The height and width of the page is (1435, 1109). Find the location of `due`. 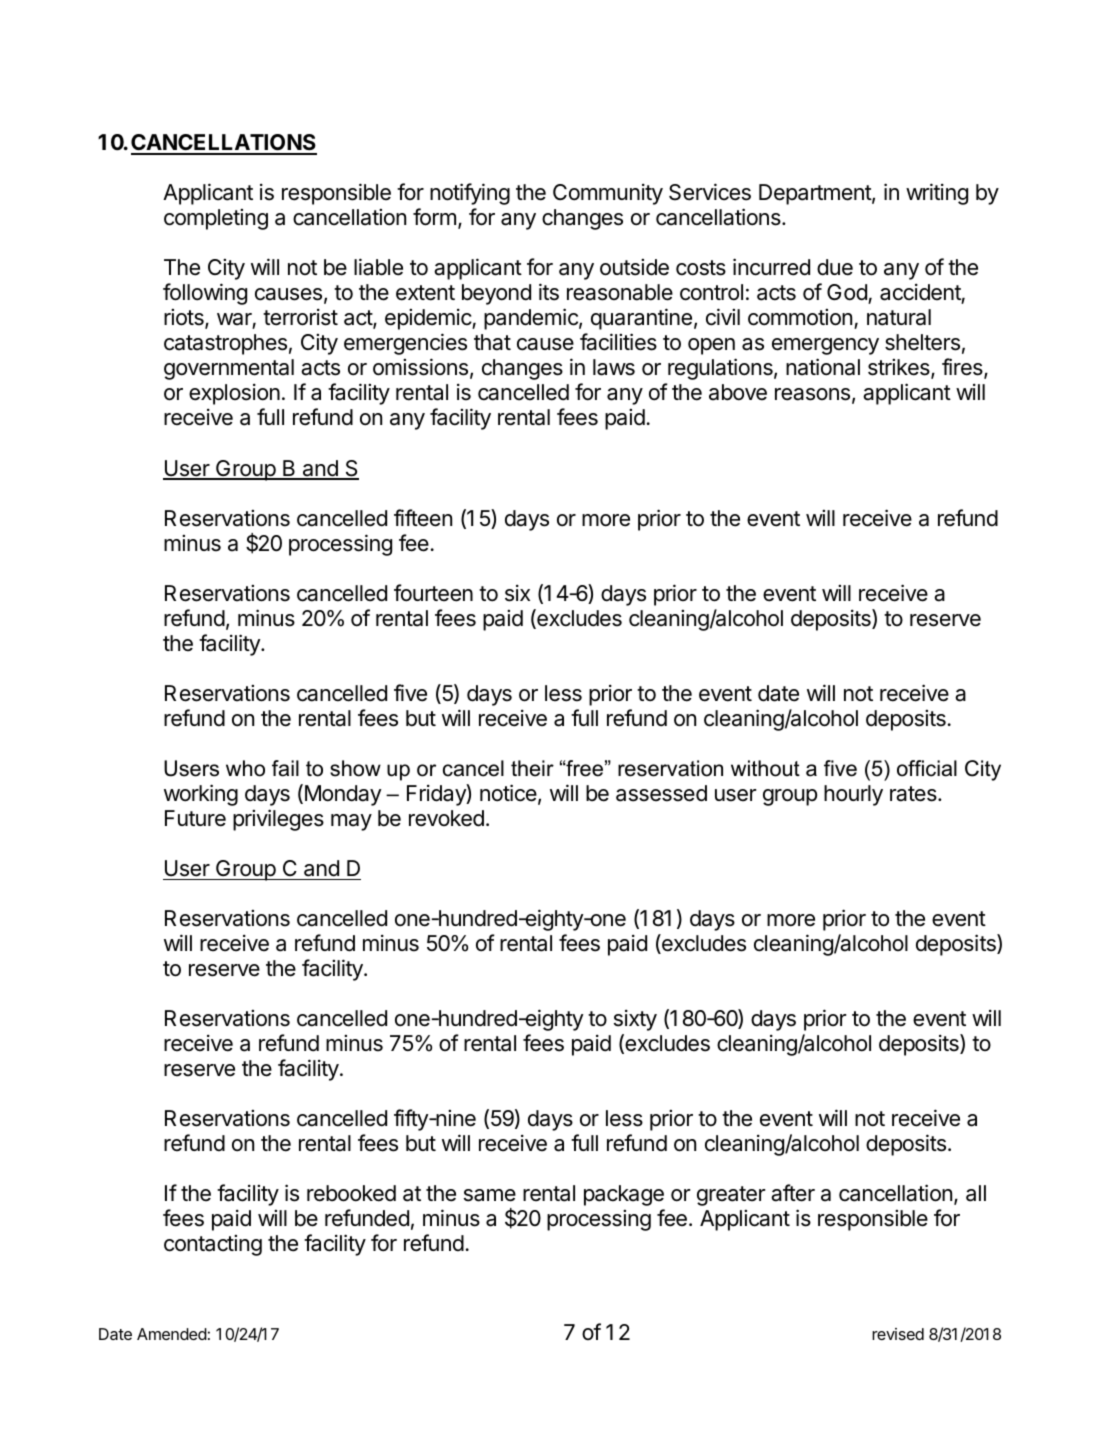

due is located at coordinates (835, 267).
